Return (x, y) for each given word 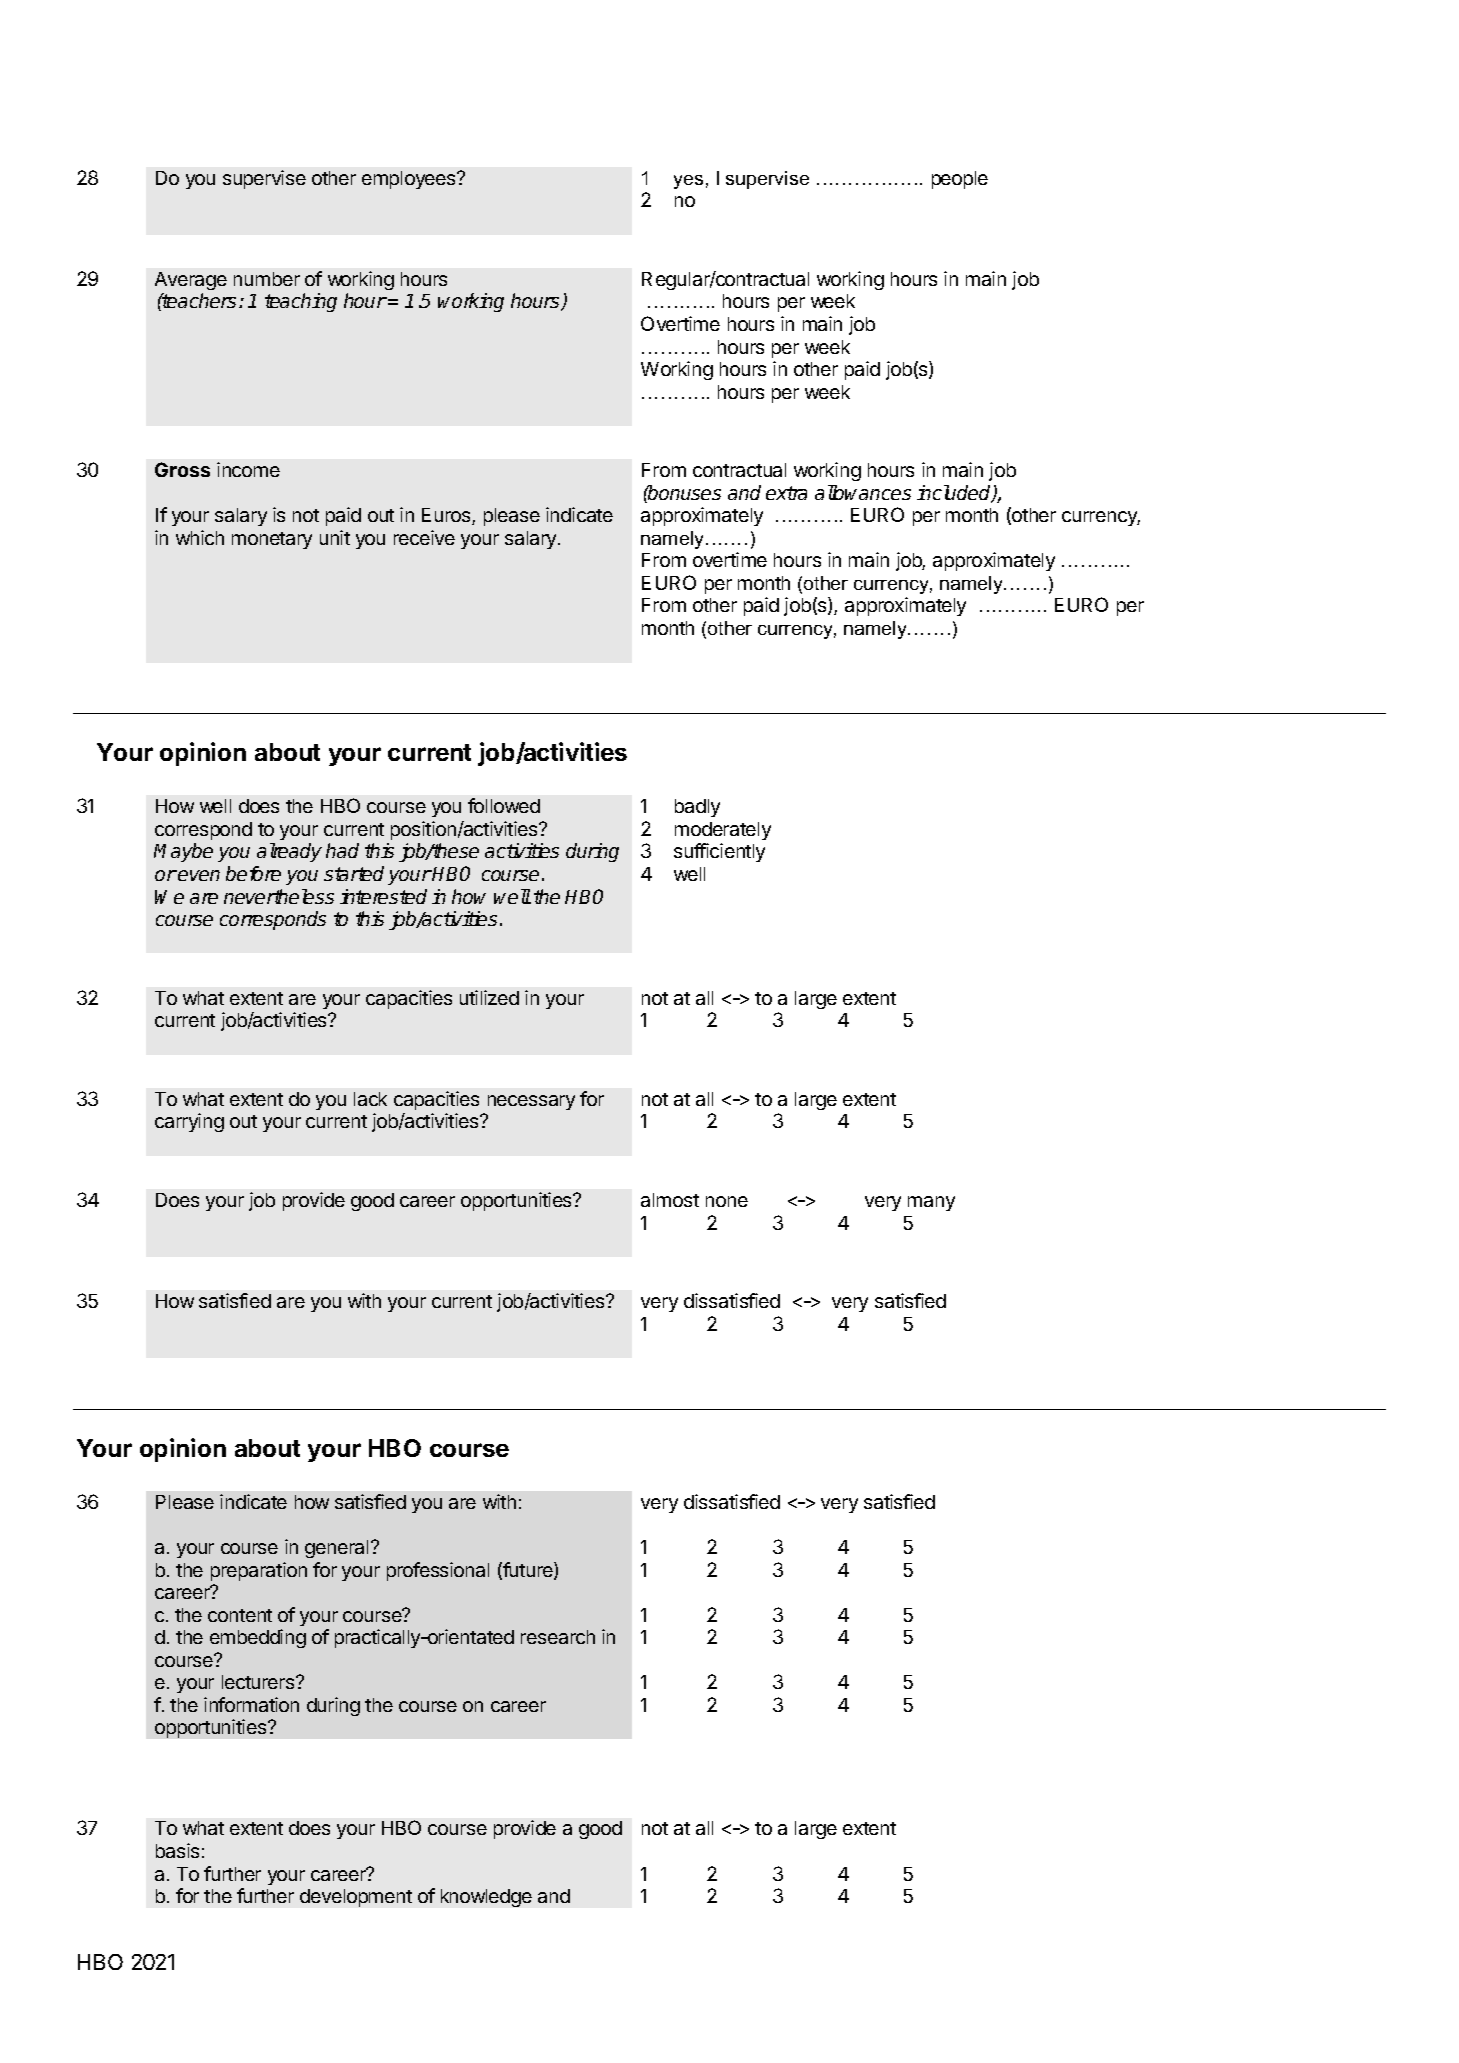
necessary (531, 1102)
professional (438, 1571)
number (267, 279)
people (960, 180)
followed (504, 805)
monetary (272, 540)
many (931, 1203)
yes (688, 182)
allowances (863, 492)
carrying (189, 1122)
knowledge (486, 1898)
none (727, 1201)
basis (177, 1850)
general (336, 1549)
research (558, 1637)
